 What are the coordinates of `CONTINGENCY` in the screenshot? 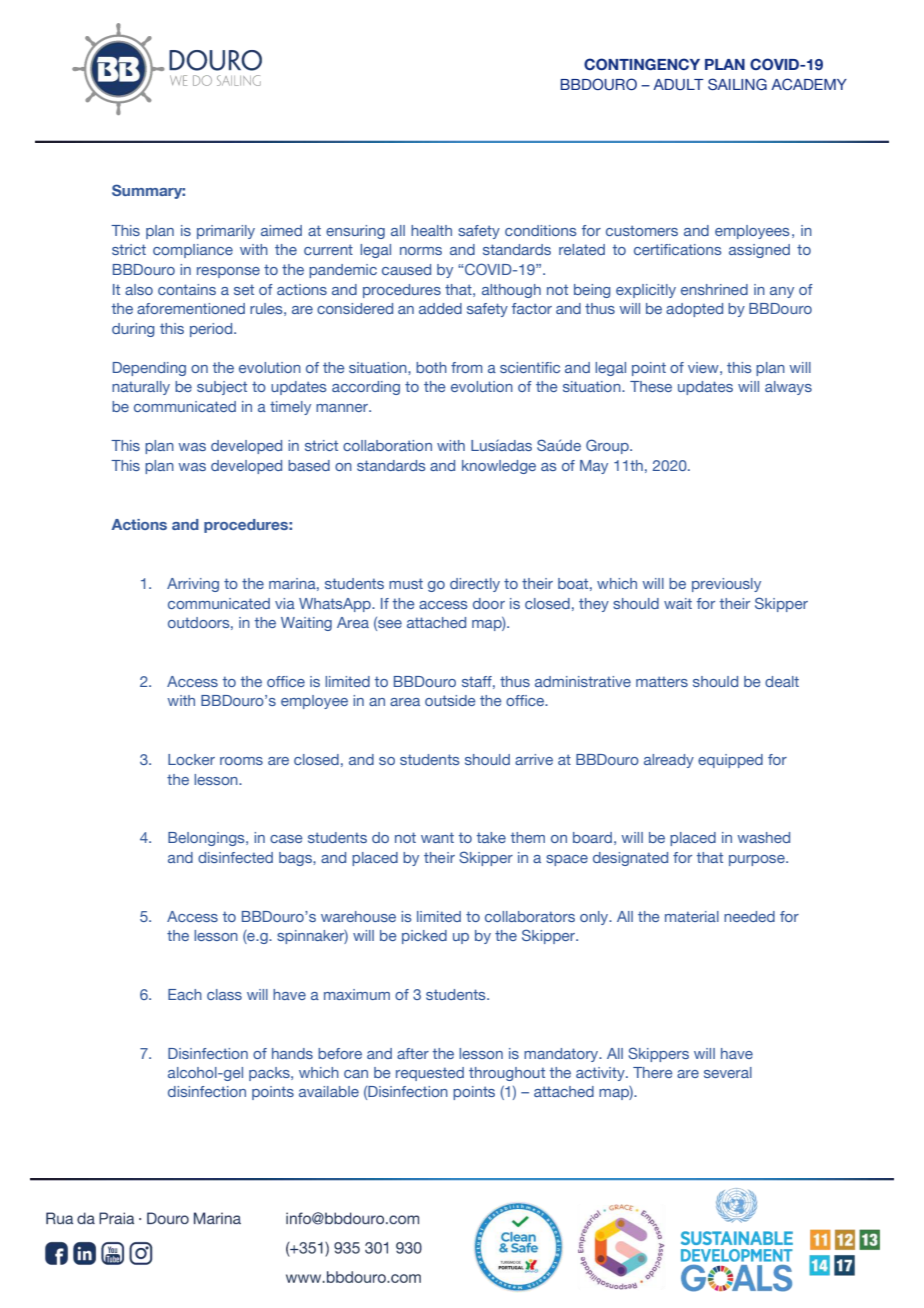 It's located at (642, 64).
